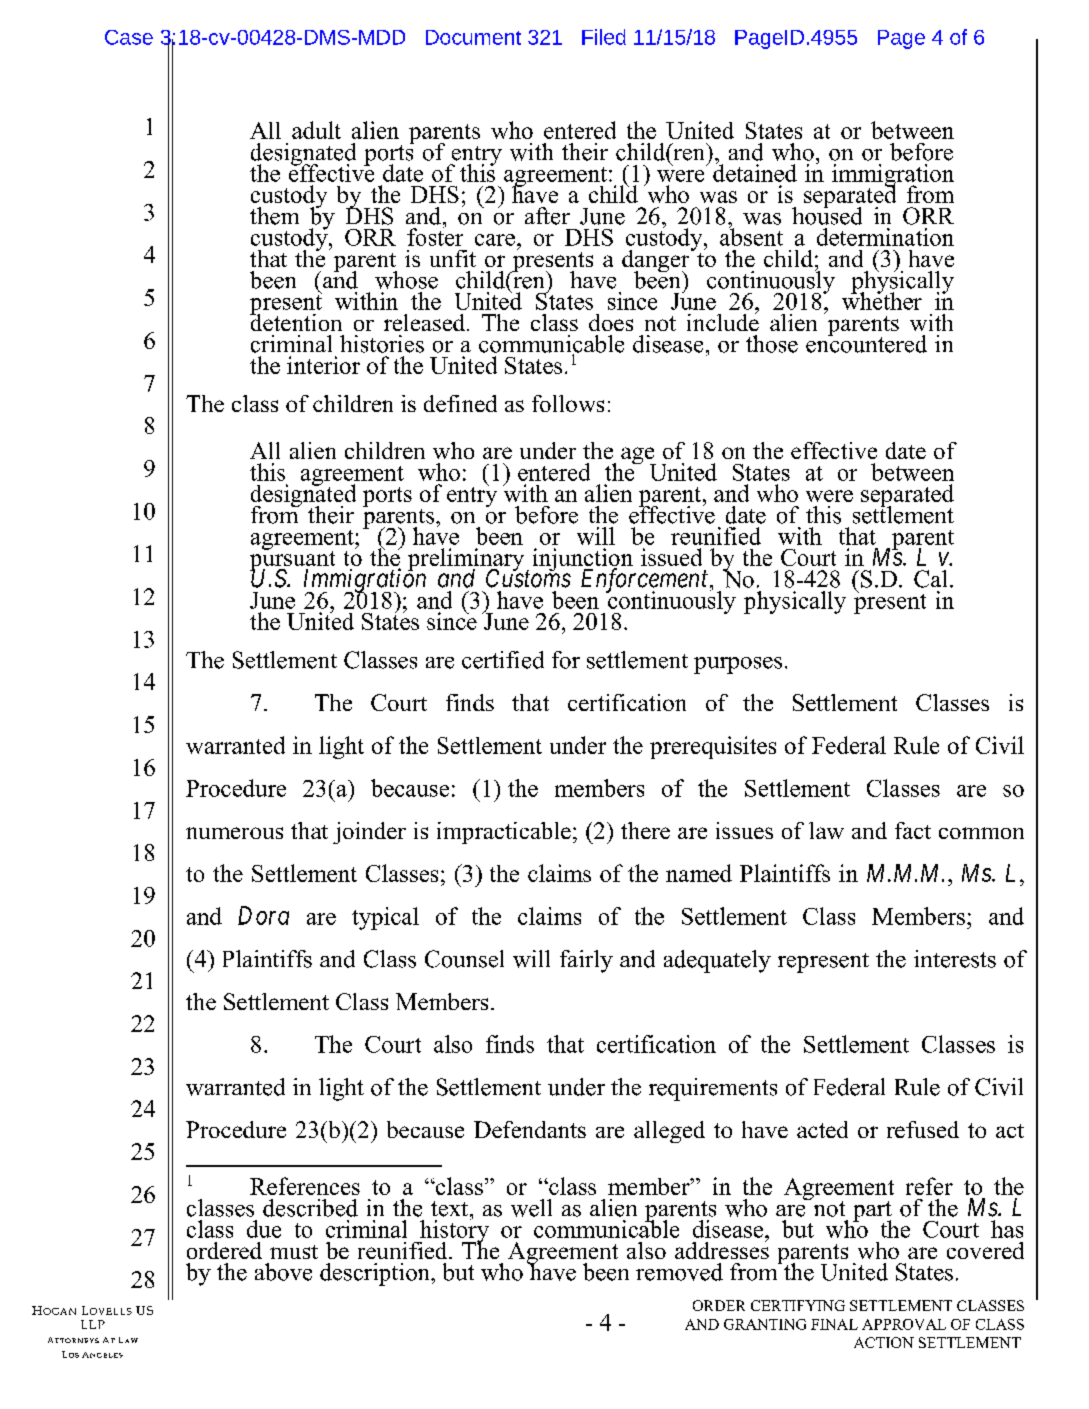  What do you see at coordinates (263, 915) in the document?
I see `Dora` at bounding box center [263, 915].
